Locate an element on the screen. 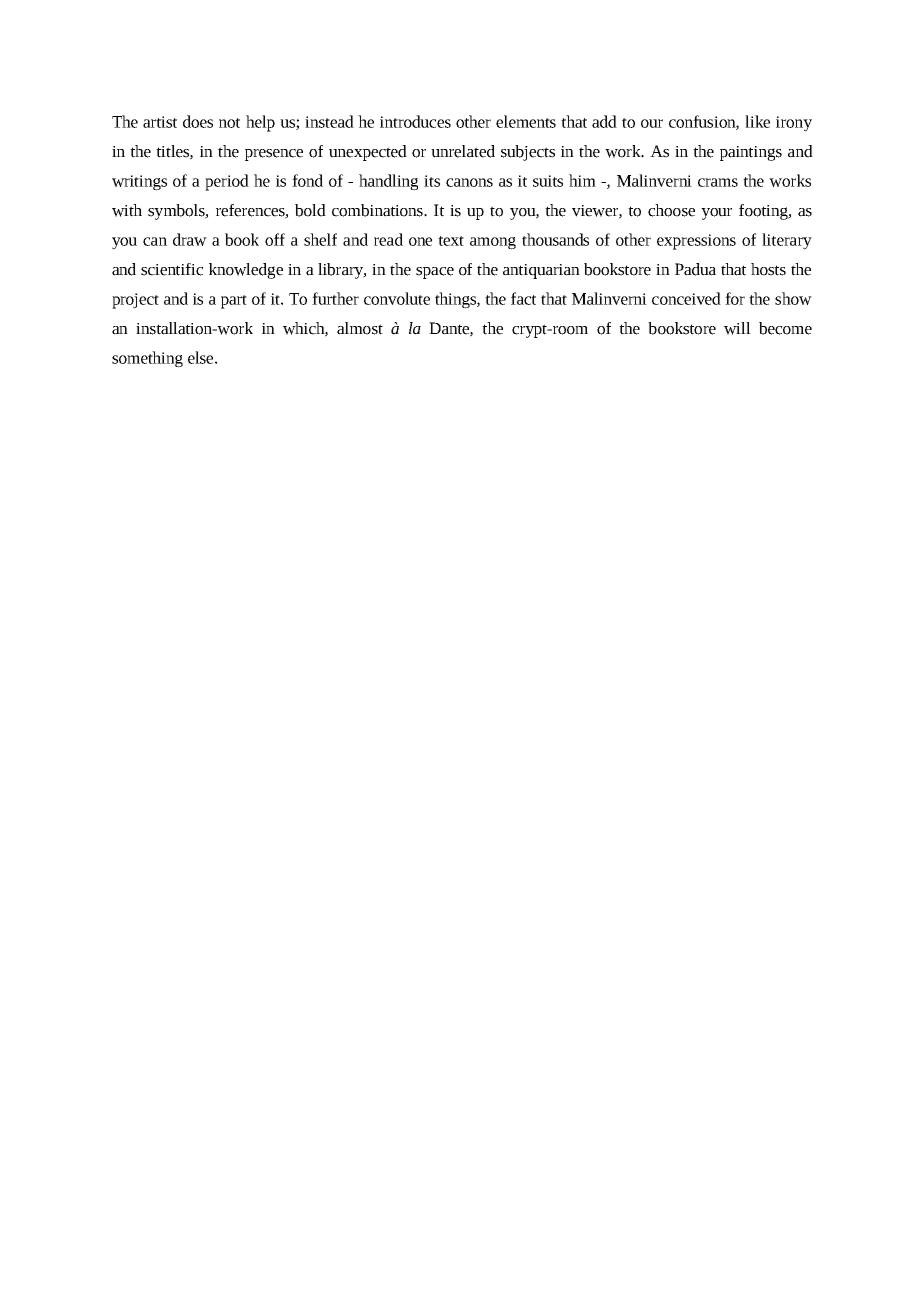  introduces is located at coordinates (415, 121).
